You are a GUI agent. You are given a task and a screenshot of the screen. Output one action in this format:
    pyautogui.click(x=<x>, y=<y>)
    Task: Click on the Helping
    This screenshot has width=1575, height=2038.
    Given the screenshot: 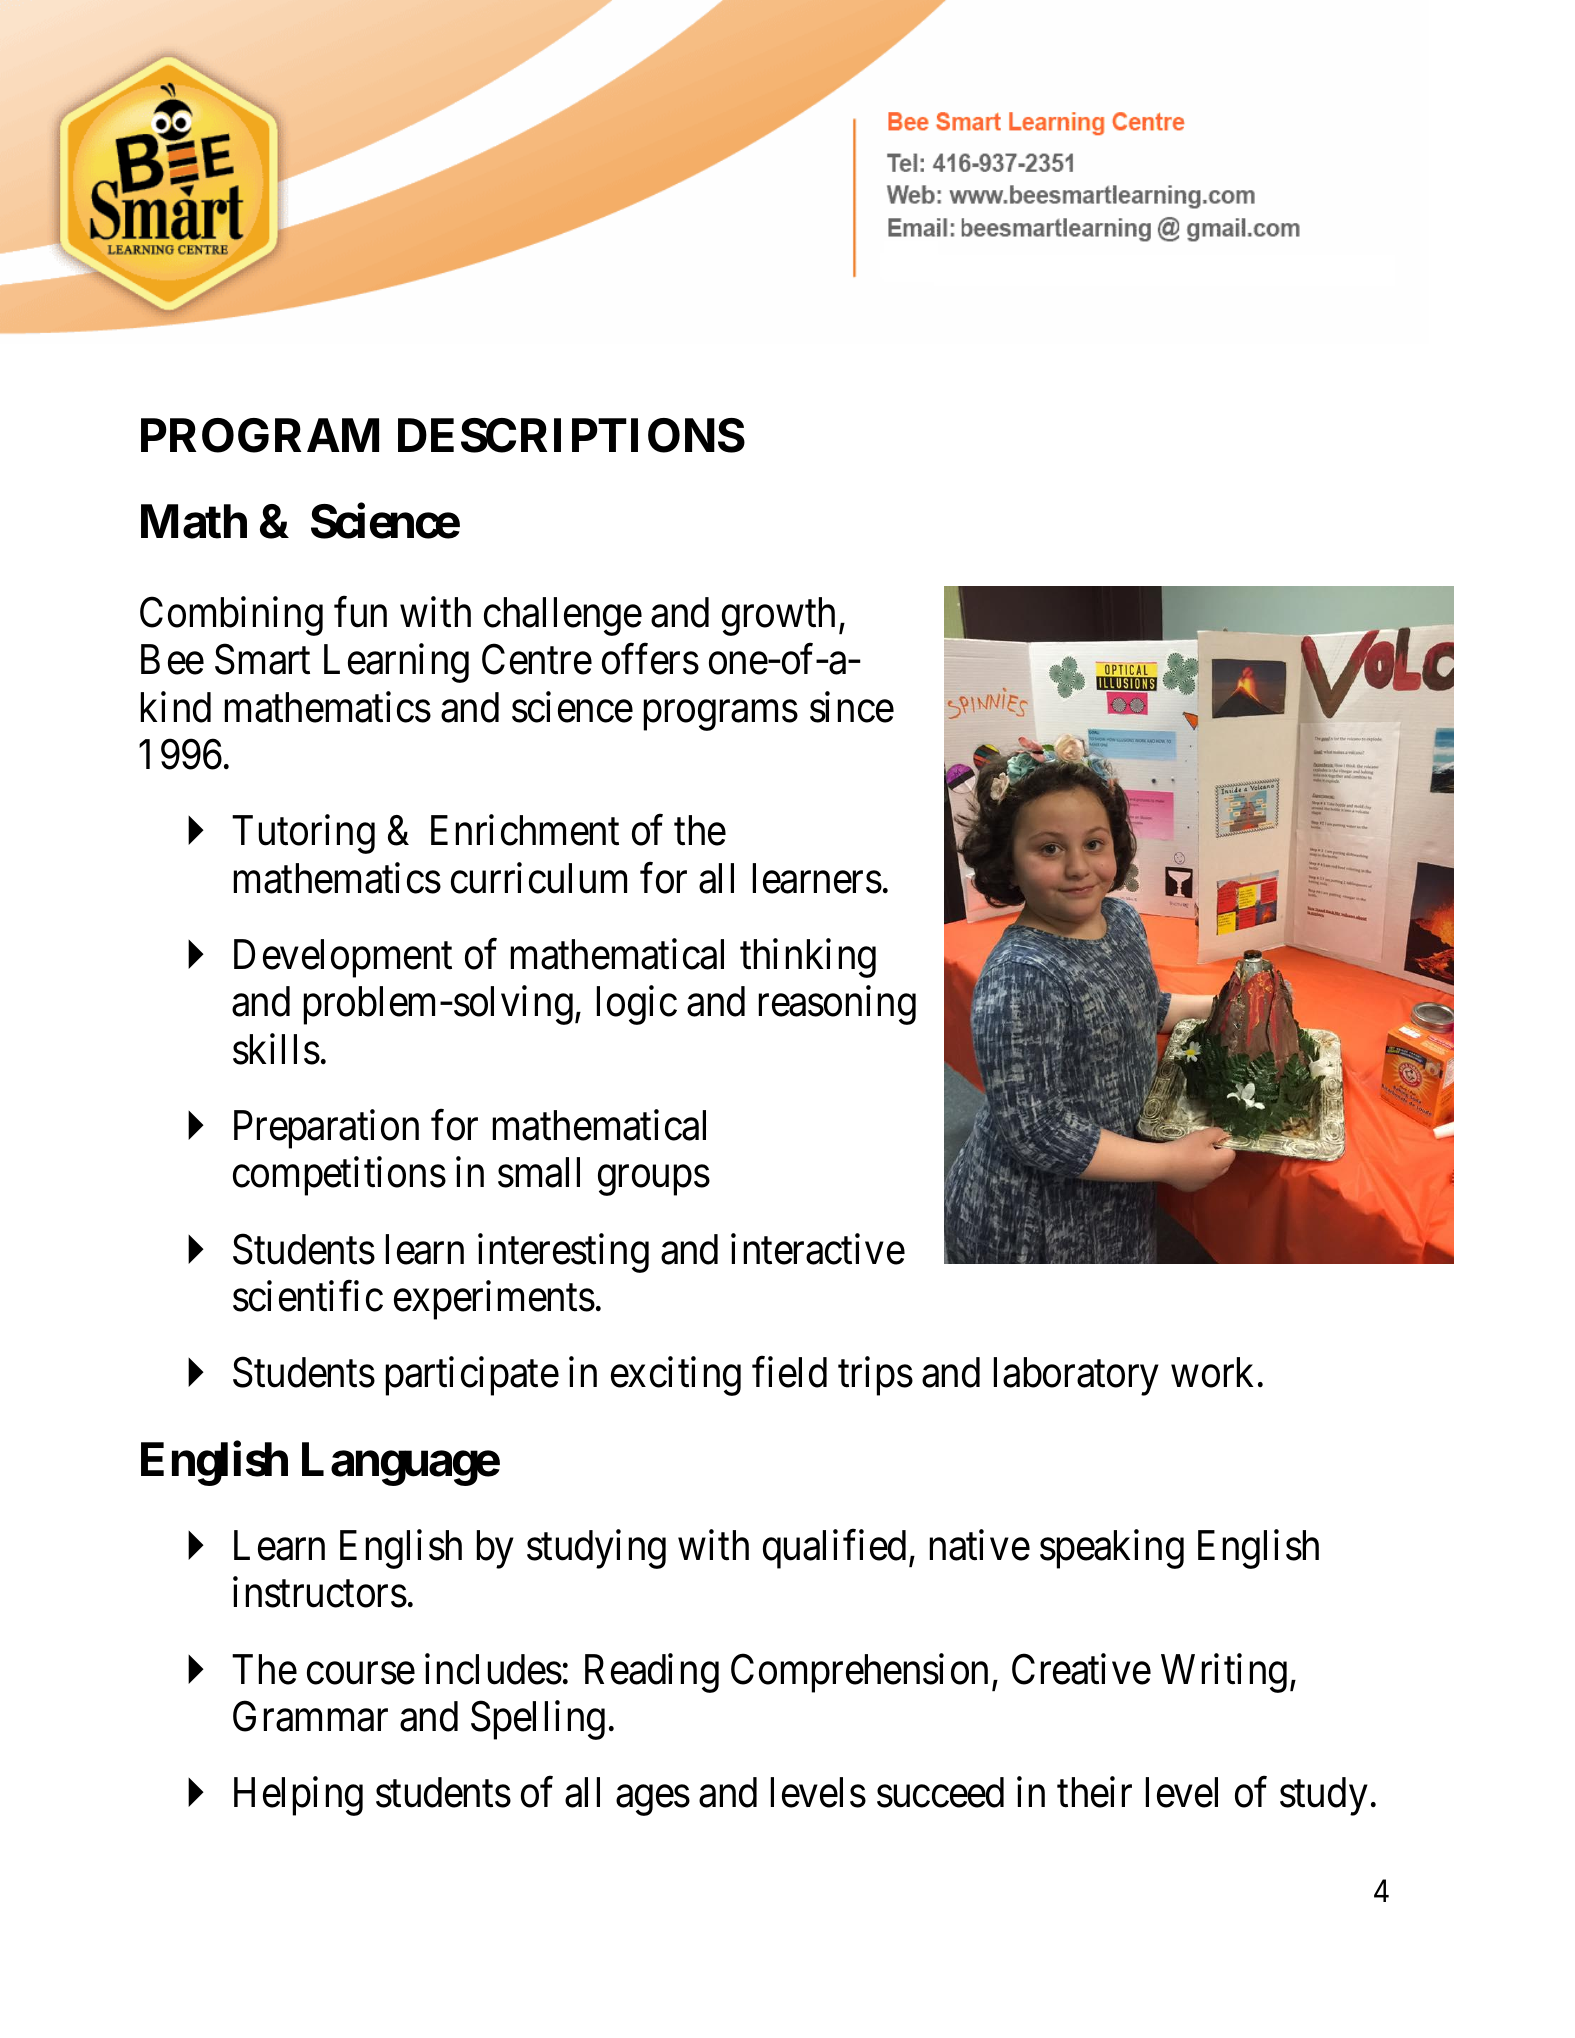 What is the action you would take?
    pyautogui.click(x=298, y=1796)
